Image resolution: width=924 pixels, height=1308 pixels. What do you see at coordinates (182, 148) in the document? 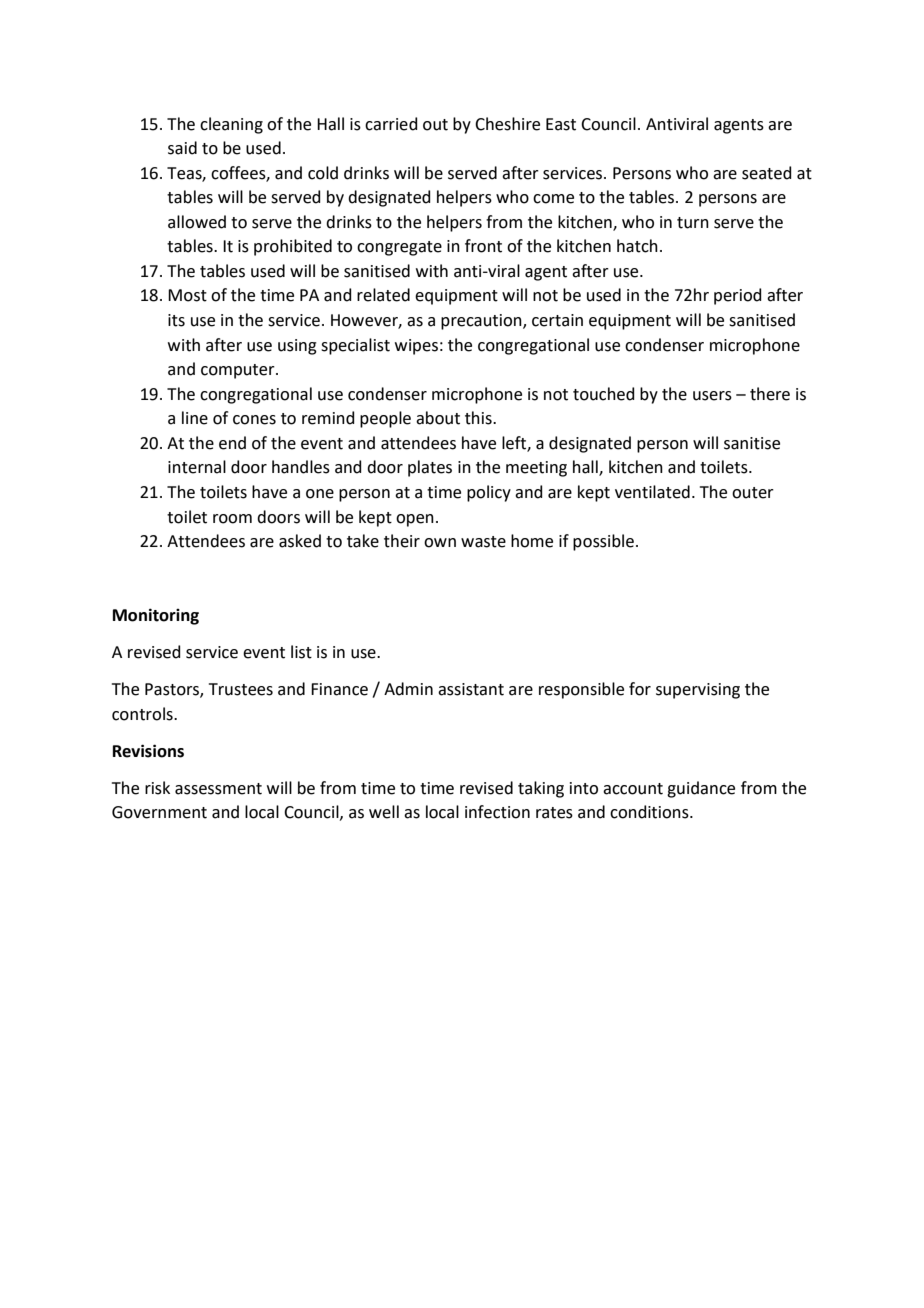
I see `said` at bounding box center [182, 148].
